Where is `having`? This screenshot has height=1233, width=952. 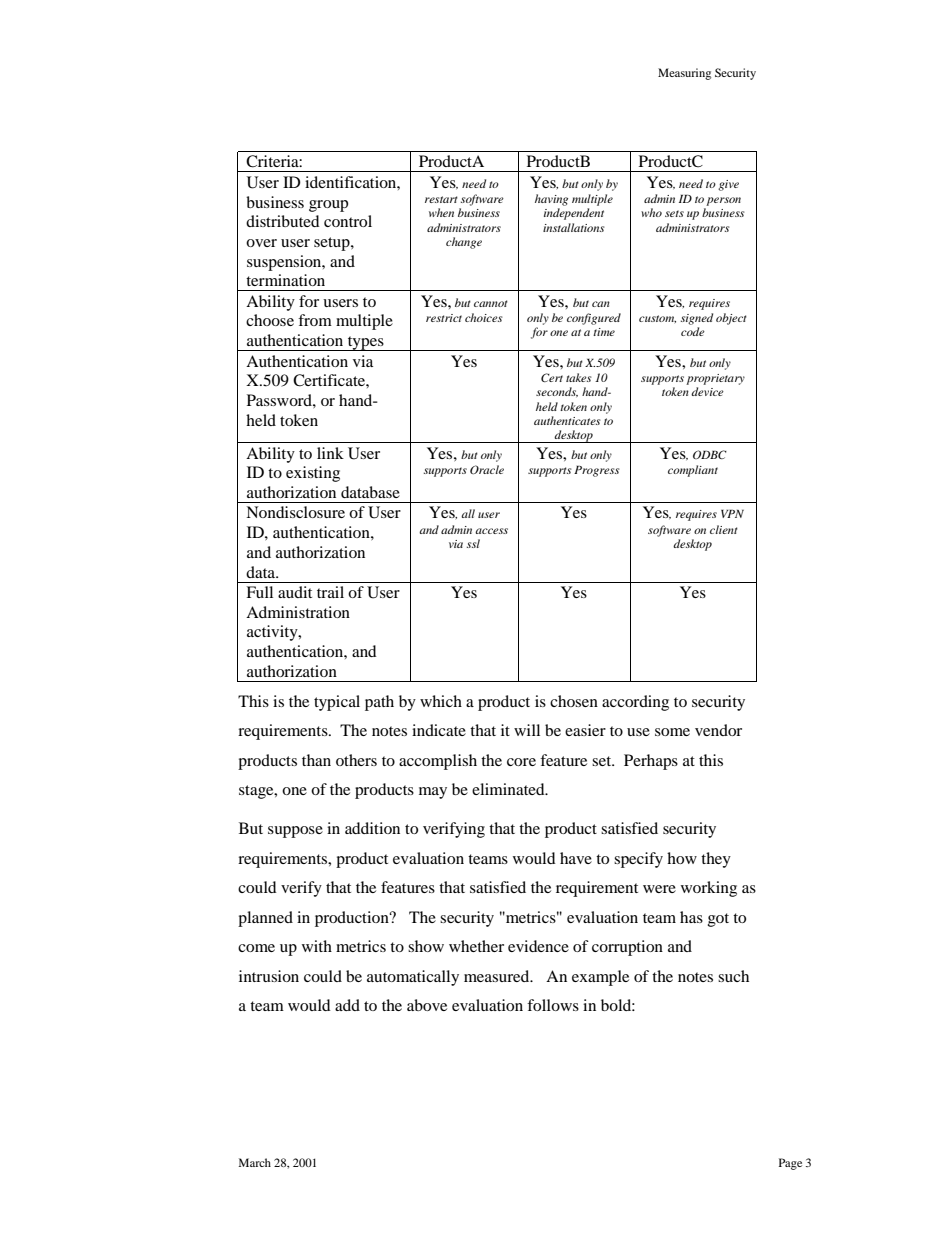
having is located at coordinates (551, 200).
